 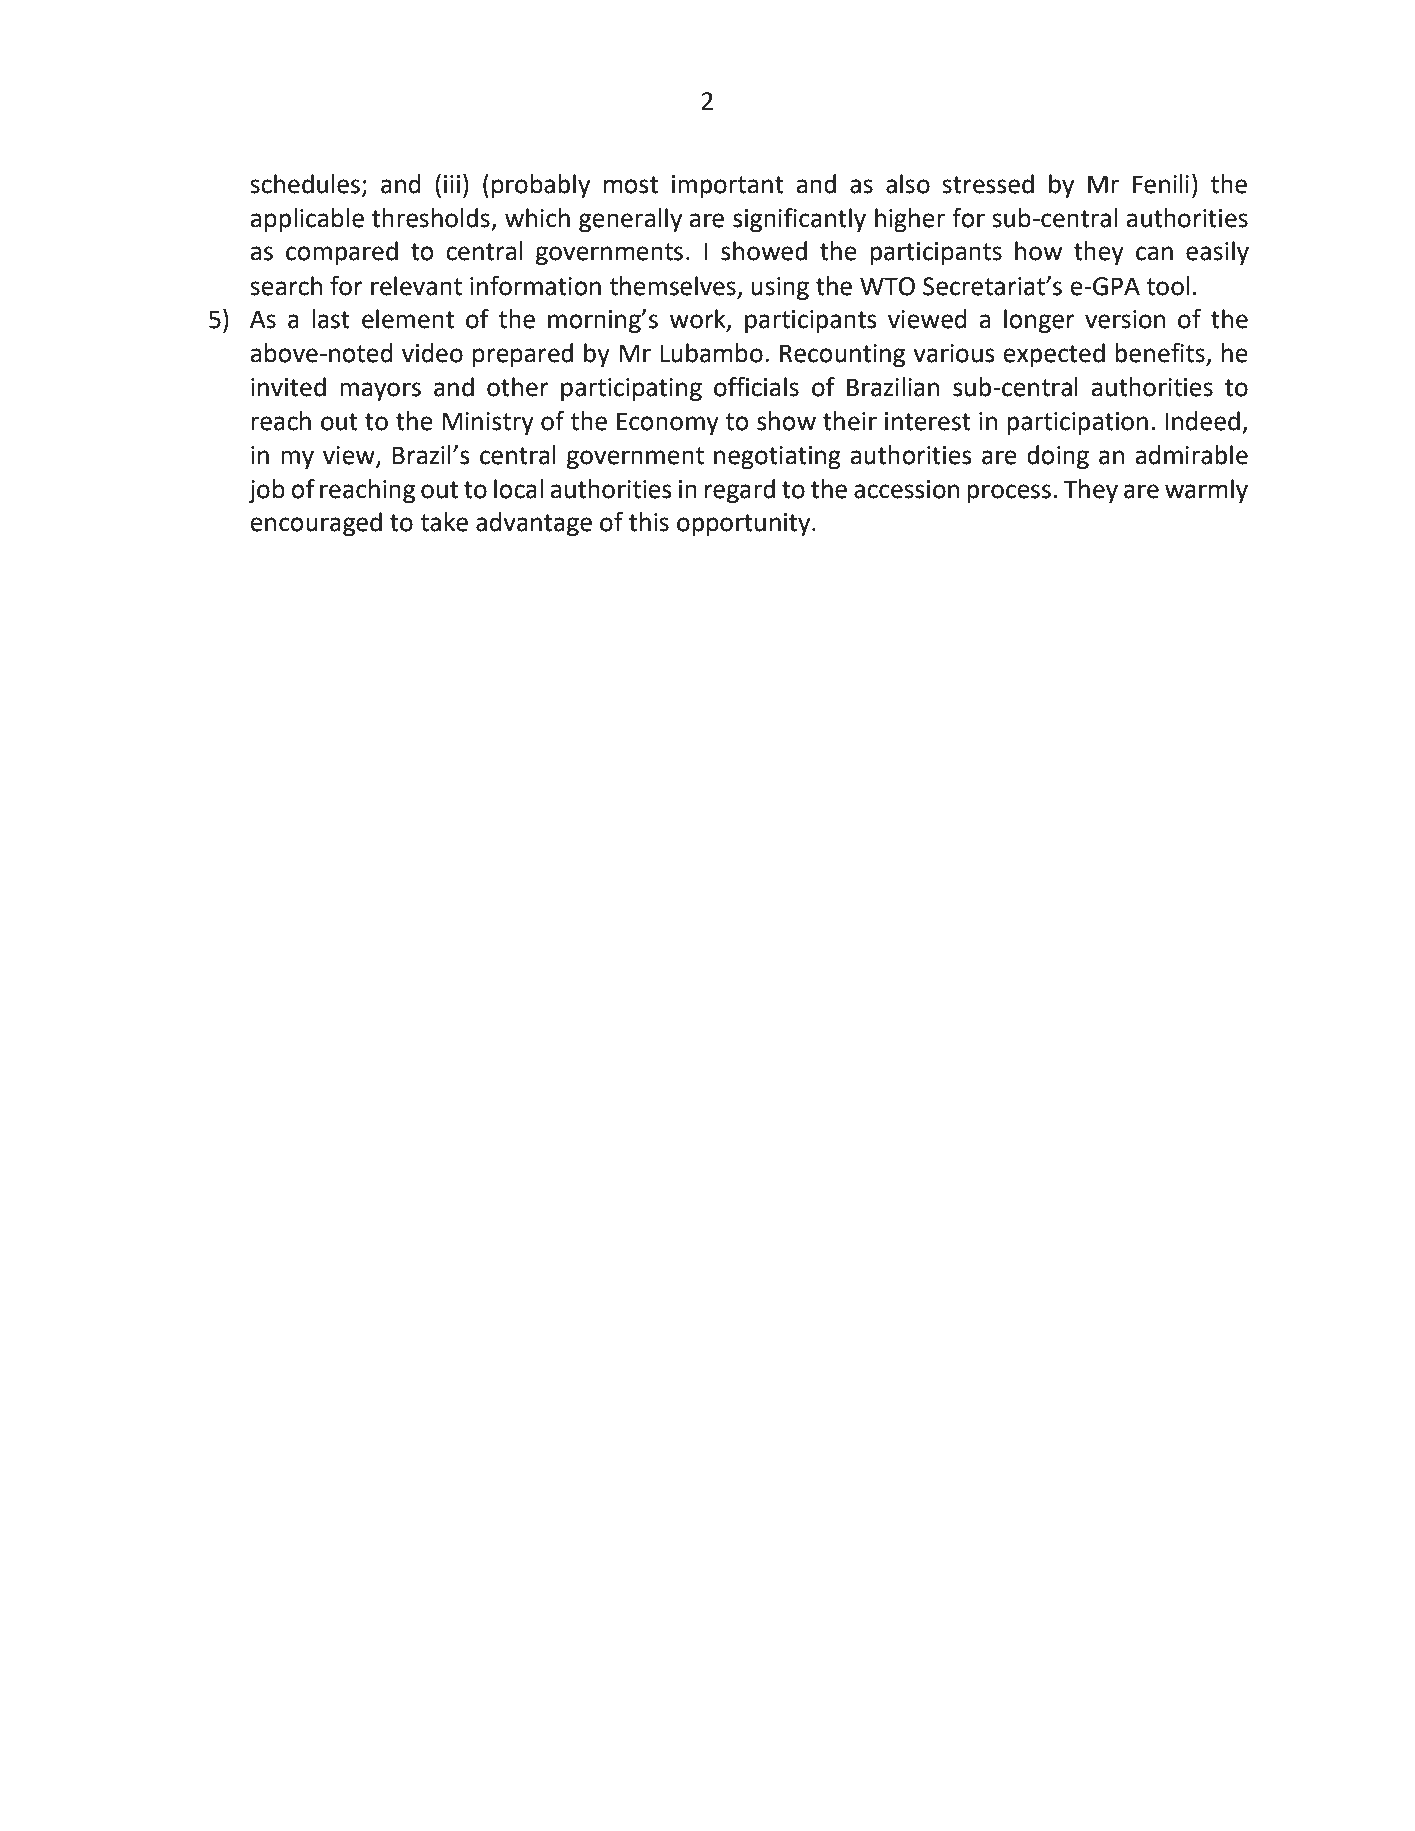 What do you see at coordinates (745, 525) in the image?
I see `opportunity` at bounding box center [745, 525].
